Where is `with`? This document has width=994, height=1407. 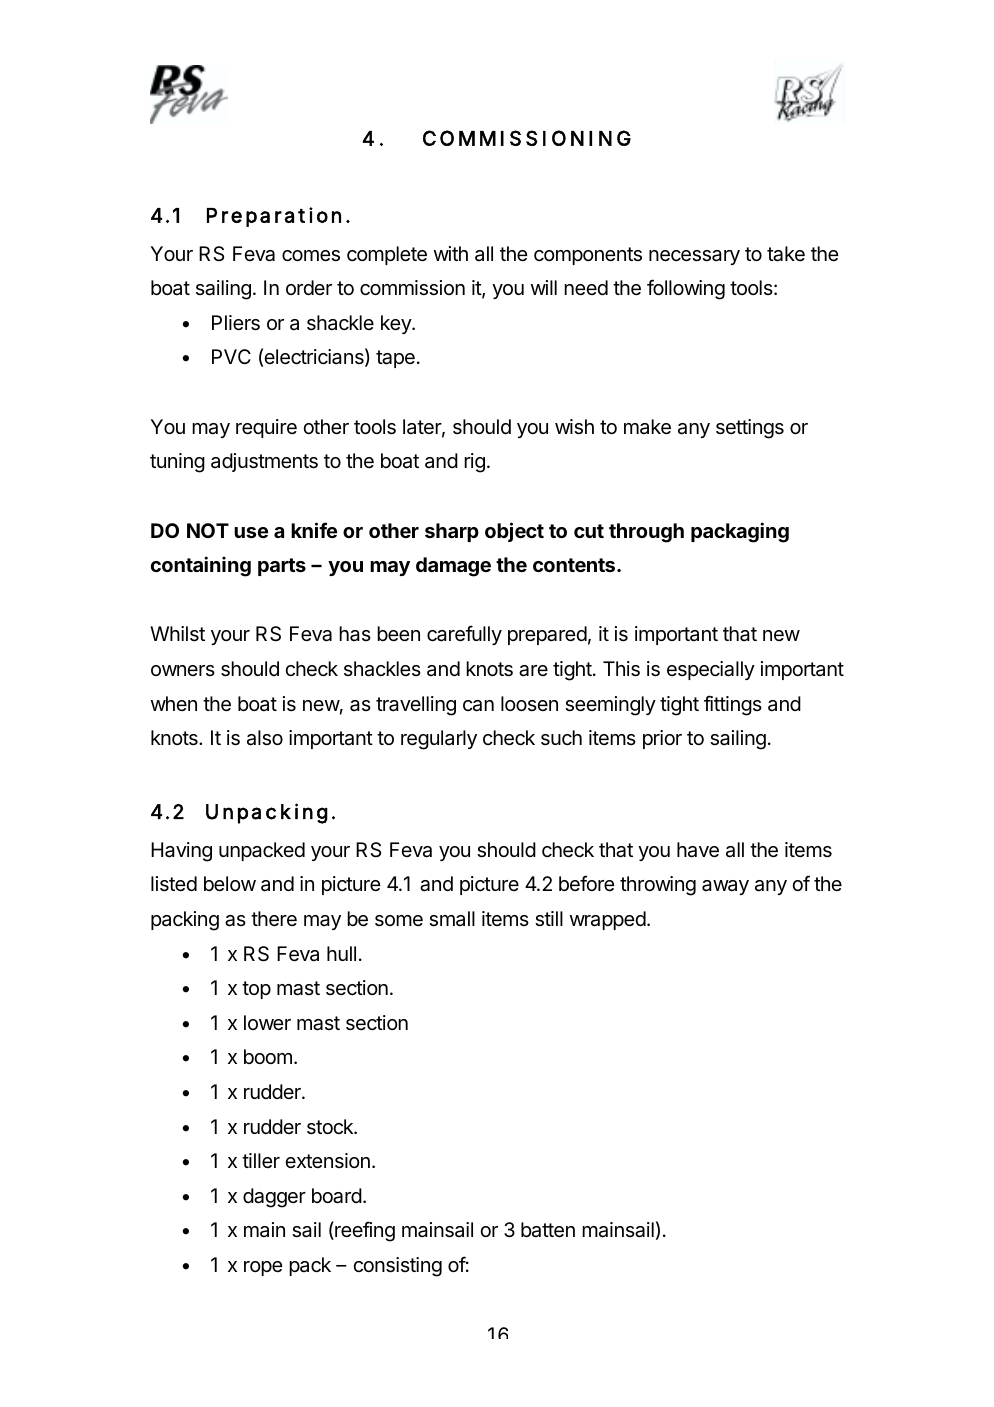
with is located at coordinates (451, 253).
